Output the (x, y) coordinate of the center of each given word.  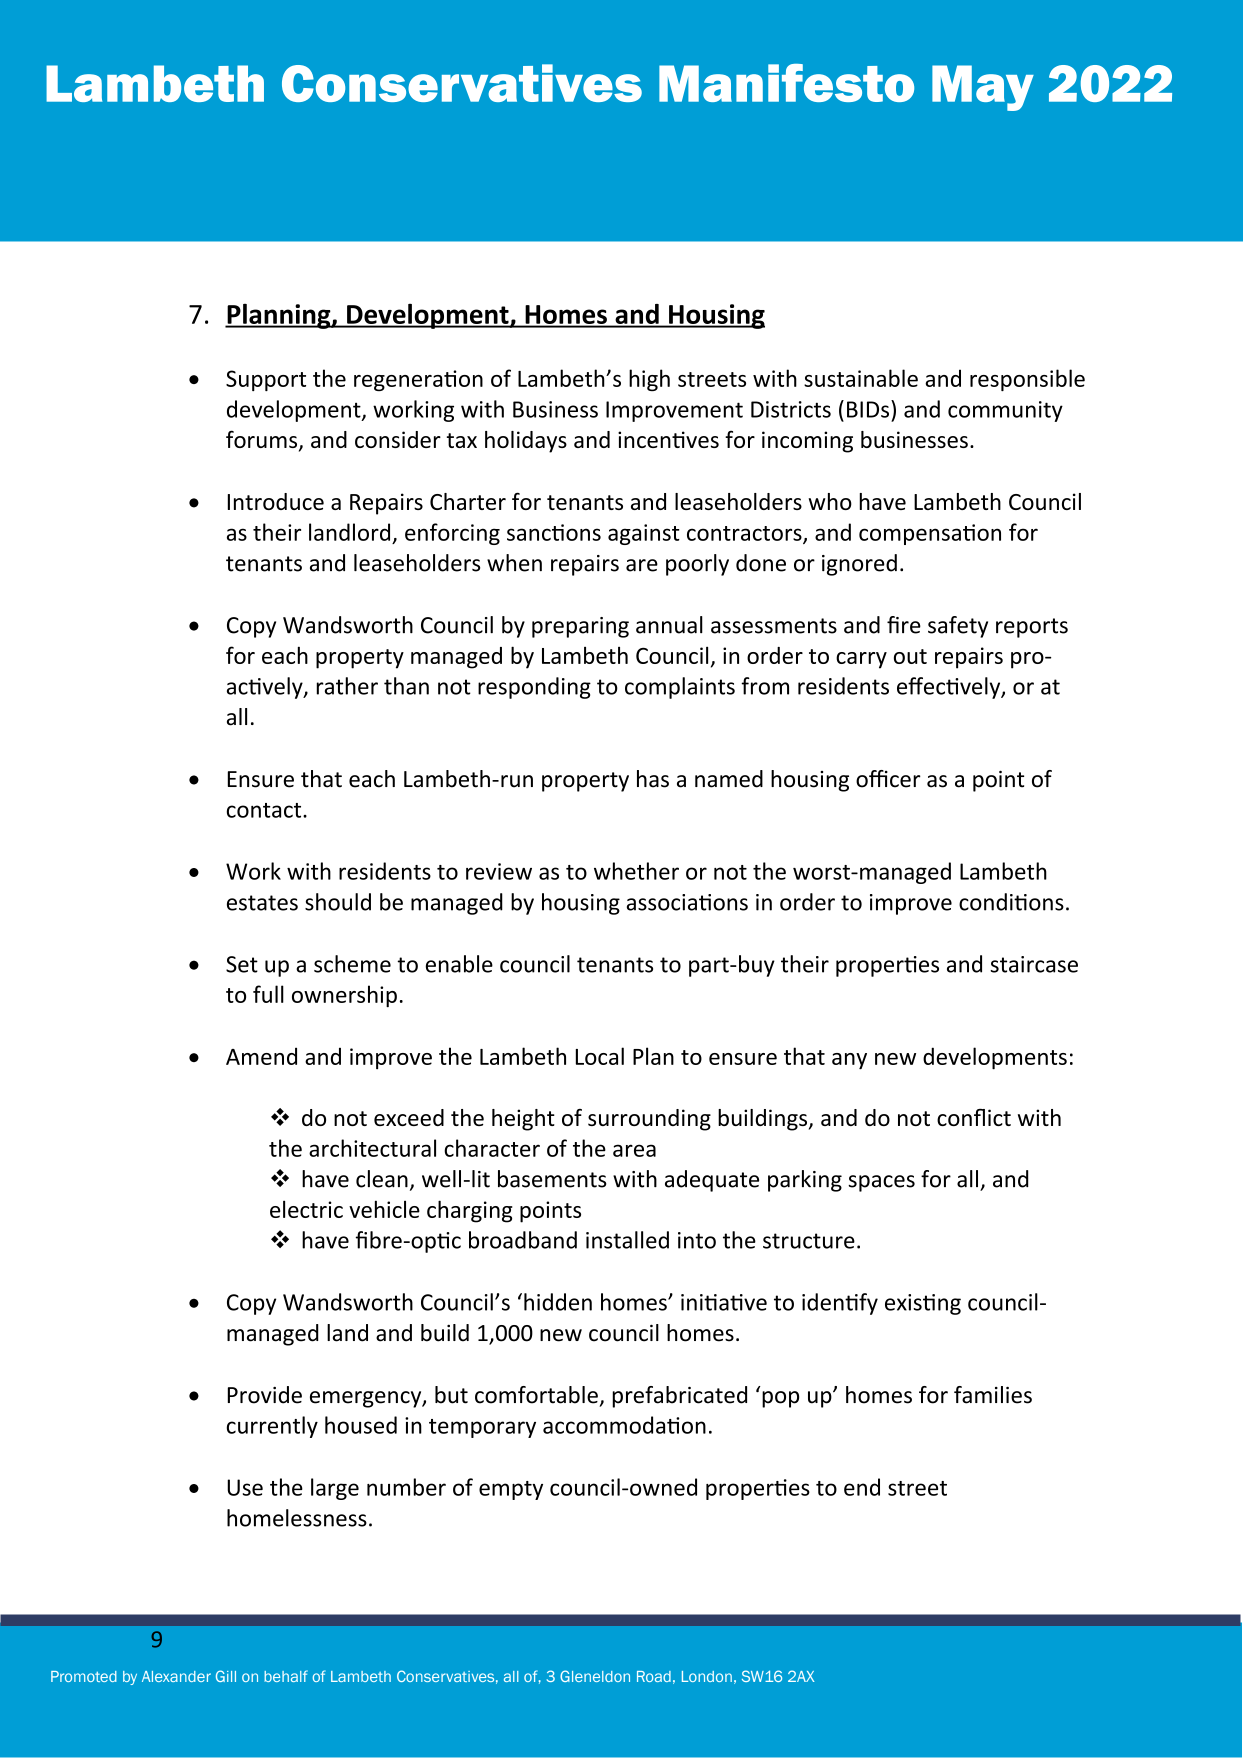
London (707, 1676)
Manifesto (786, 83)
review (499, 871)
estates (262, 903)
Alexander (176, 1676)
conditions (1011, 902)
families (993, 1395)
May (983, 88)
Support (266, 380)
